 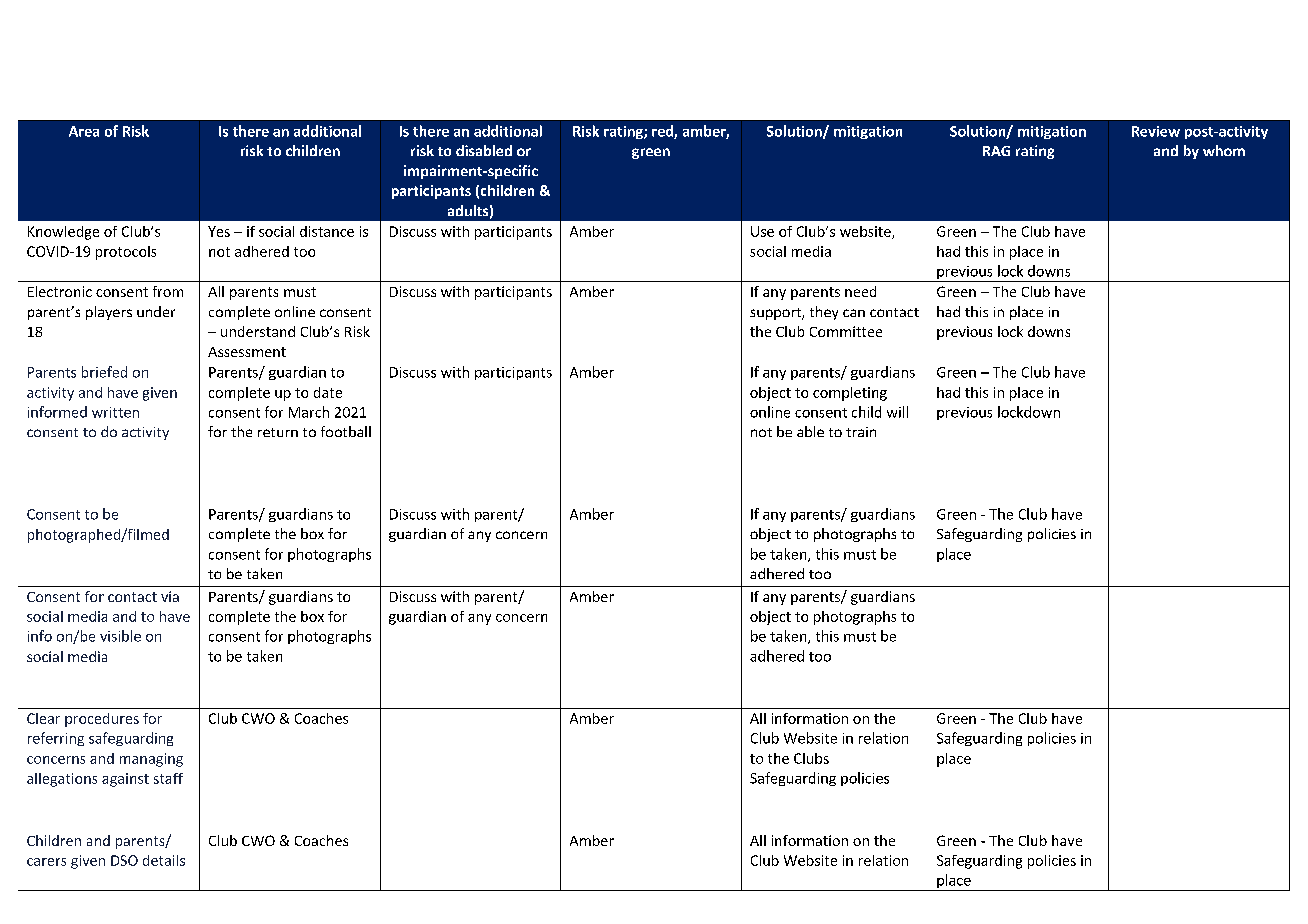 What do you see at coordinates (164, 860) in the page?
I see `details` at bounding box center [164, 860].
